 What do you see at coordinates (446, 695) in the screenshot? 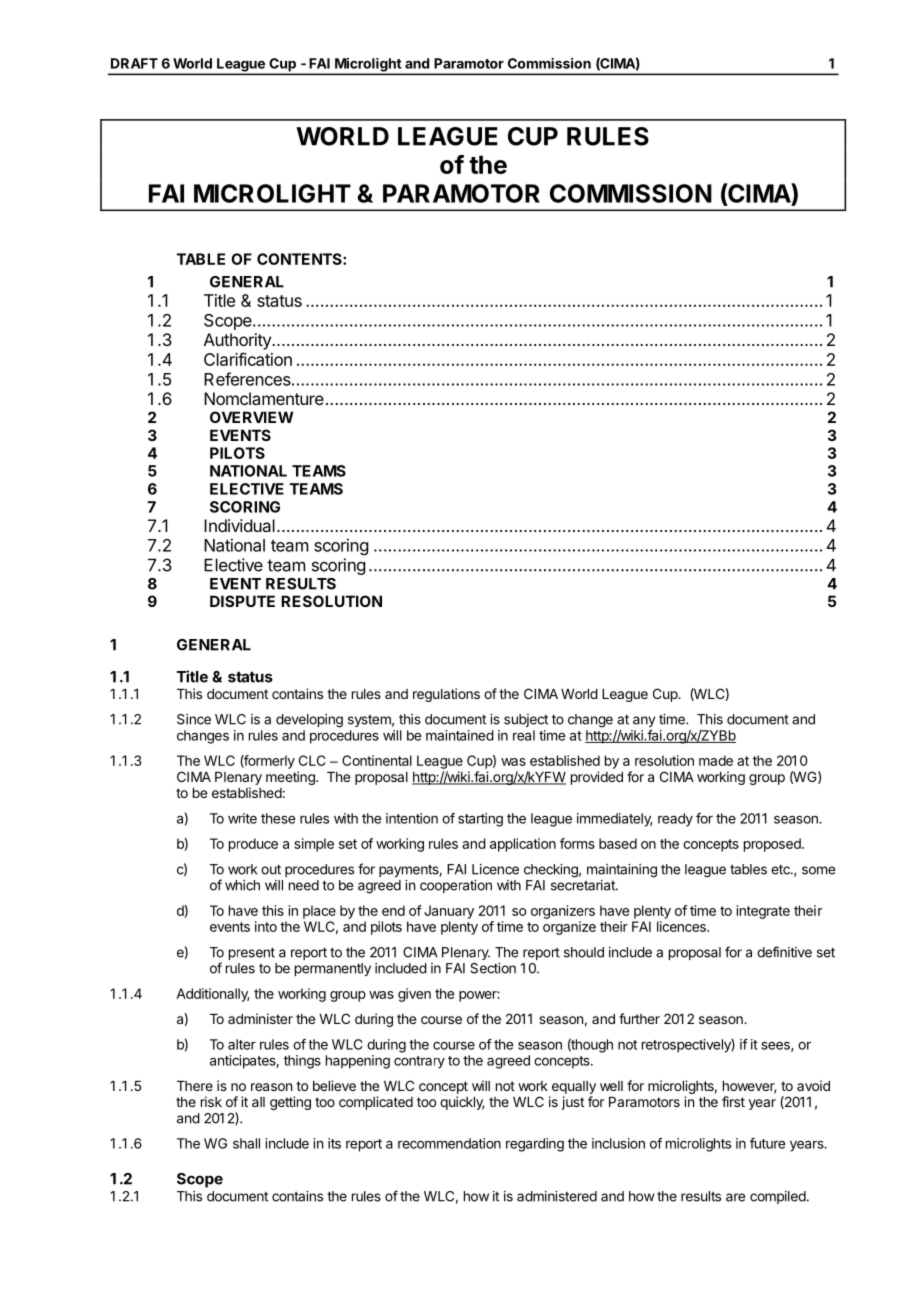
I see `regulations` at bounding box center [446, 695].
